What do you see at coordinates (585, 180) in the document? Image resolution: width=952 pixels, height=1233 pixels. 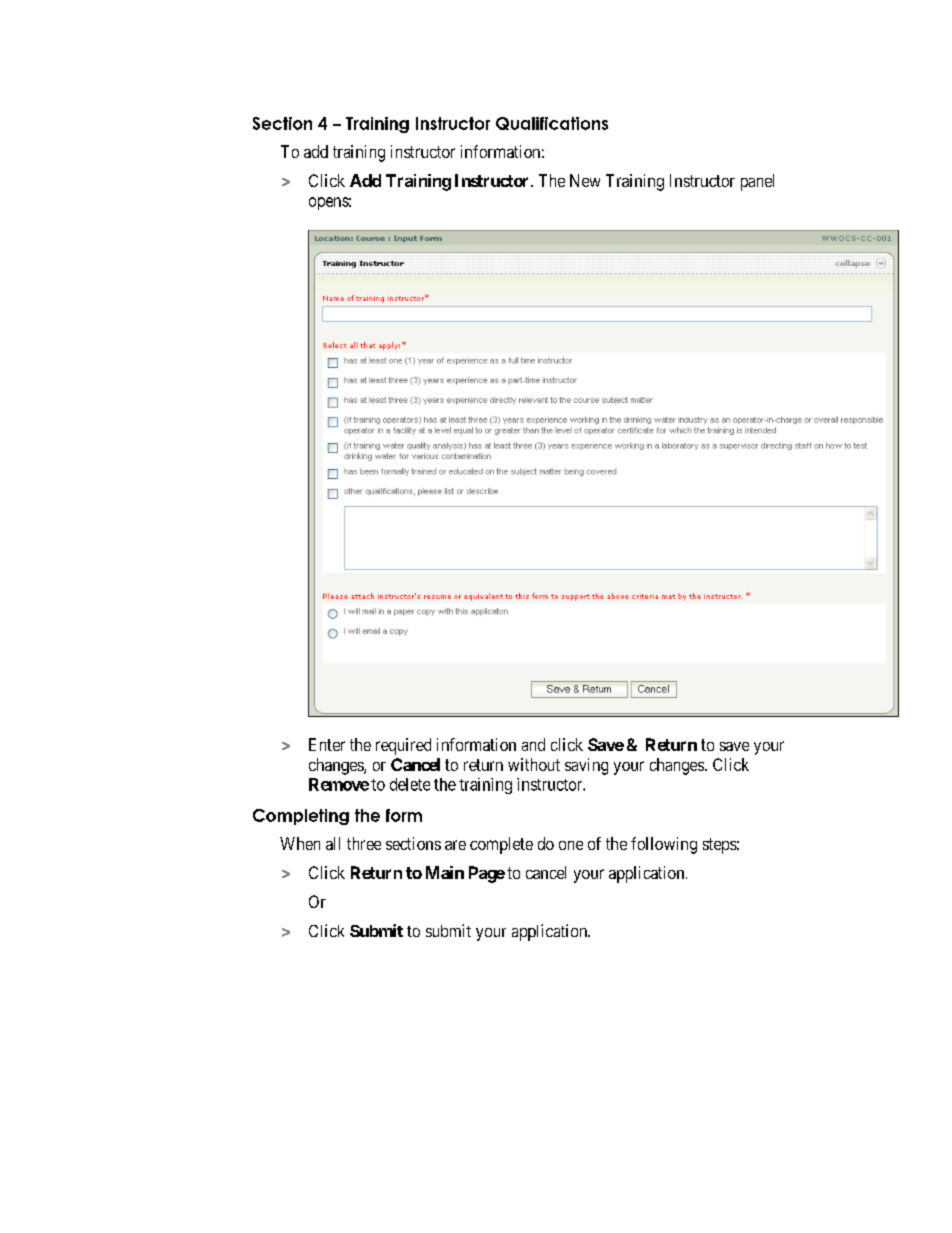 I see `New` at bounding box center [585, 180].
